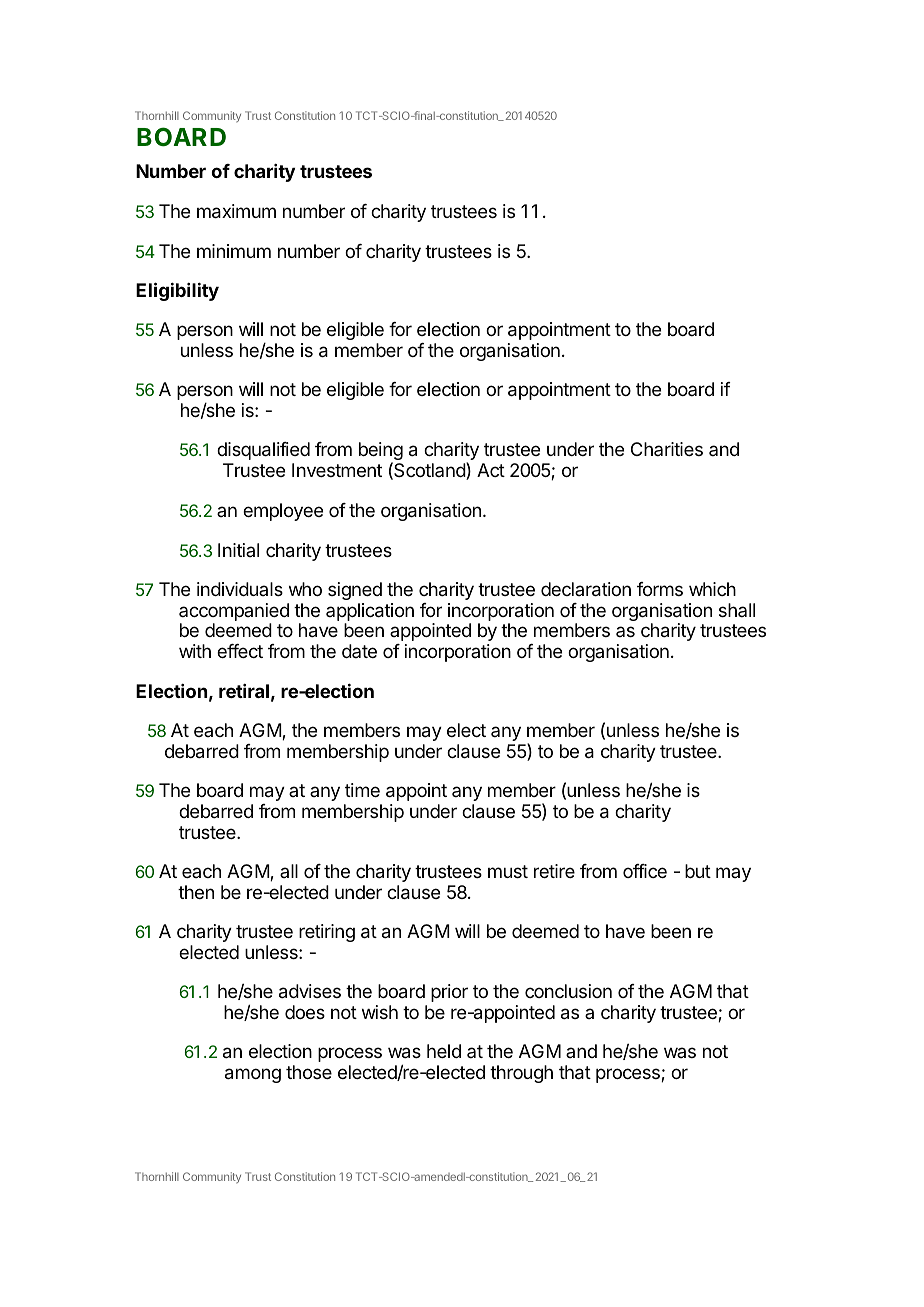  I want to click on time, so click(362, 790).
